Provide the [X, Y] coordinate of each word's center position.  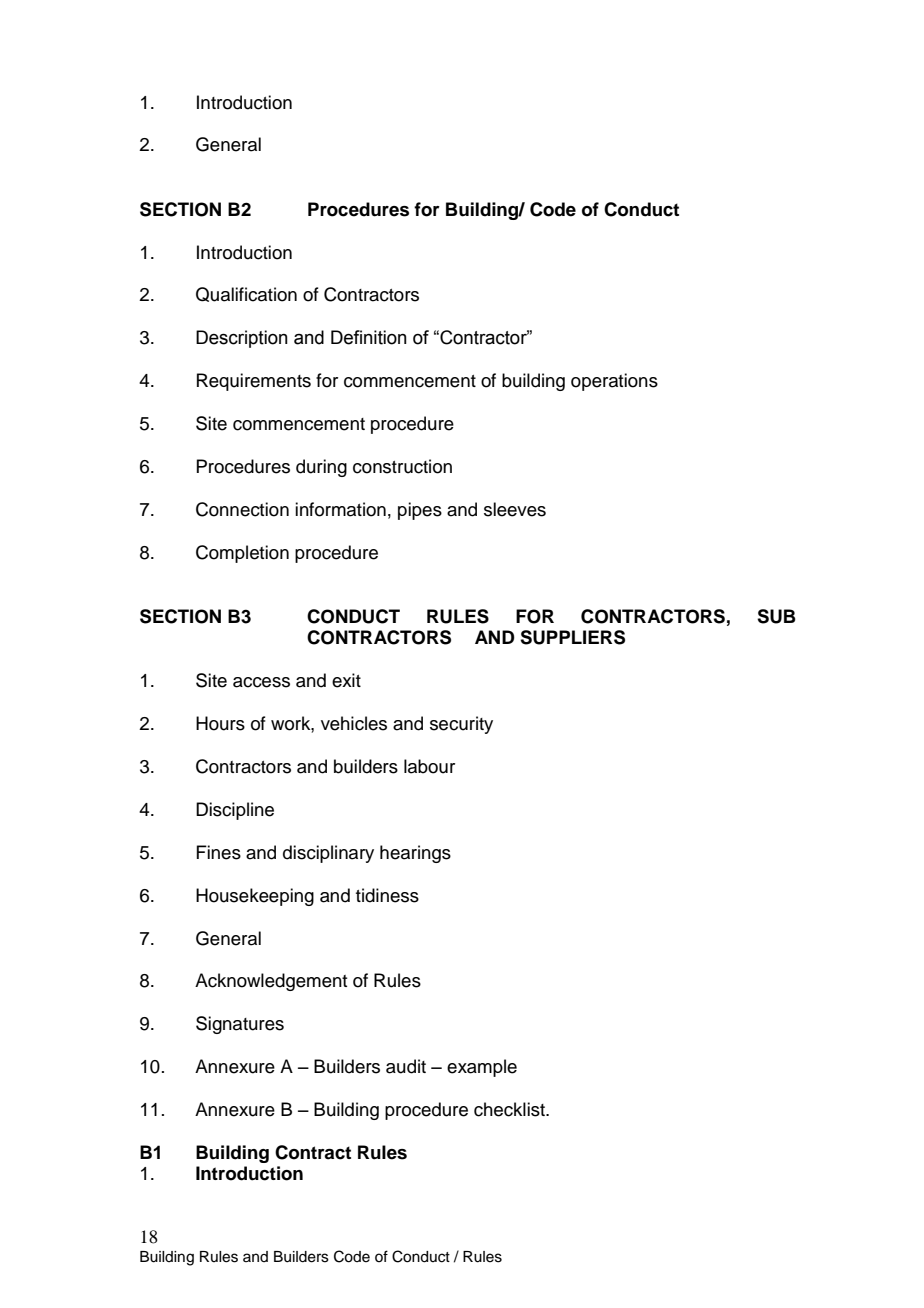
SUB [776, 616]
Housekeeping [255, 897]
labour [429, 766]
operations [614, 382]
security [461, 725]
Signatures [240, 1025]
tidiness [387, 895]
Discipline [235, 811]
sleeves [515, 509]
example [482, 1068]
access [261, 682]
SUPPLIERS [572, 637]
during [321, 468]
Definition [369, 337]
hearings [415, 854]
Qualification [246, 294]
